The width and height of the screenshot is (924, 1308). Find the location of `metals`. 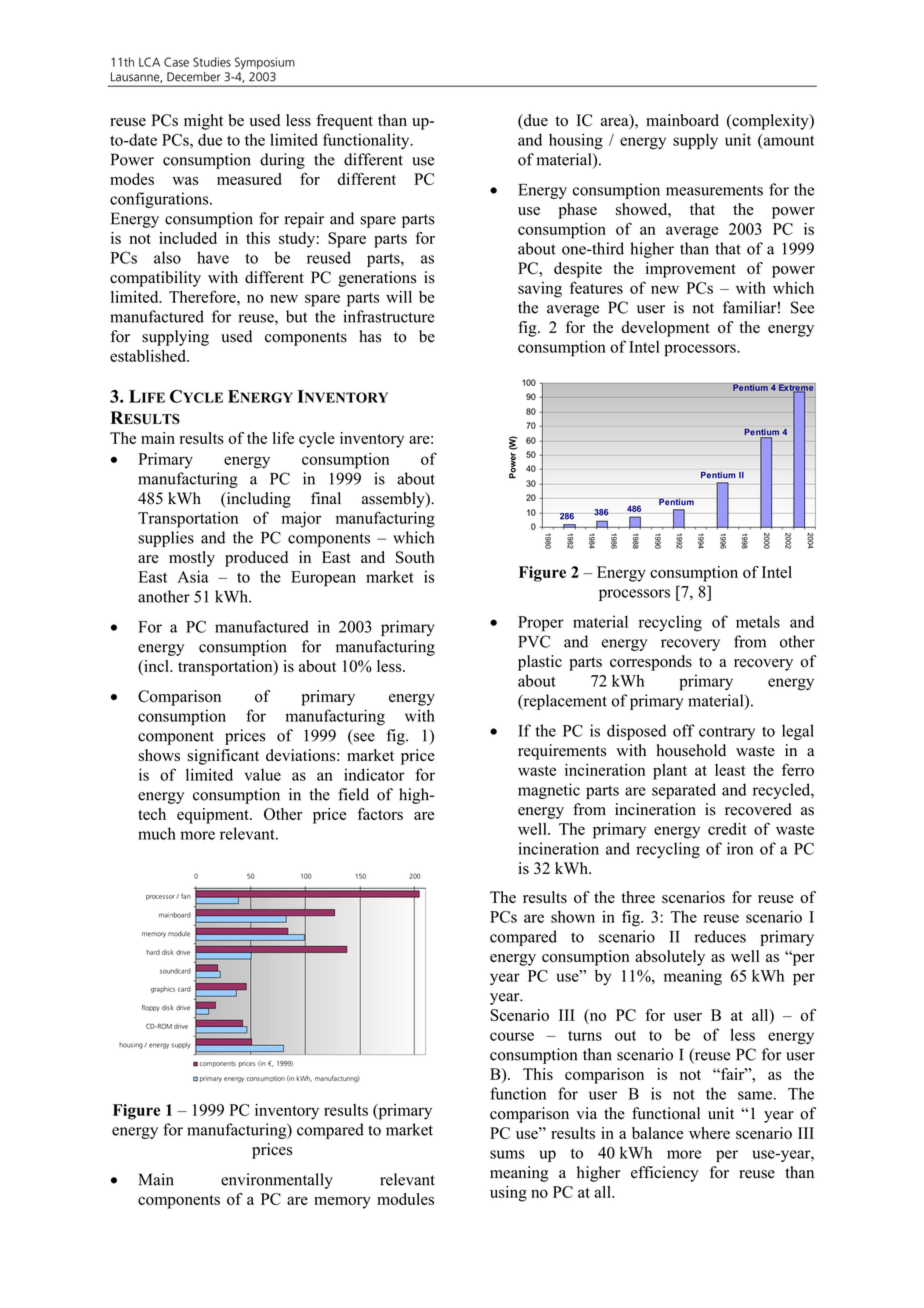

metals is located at coordinates (758, 621).
